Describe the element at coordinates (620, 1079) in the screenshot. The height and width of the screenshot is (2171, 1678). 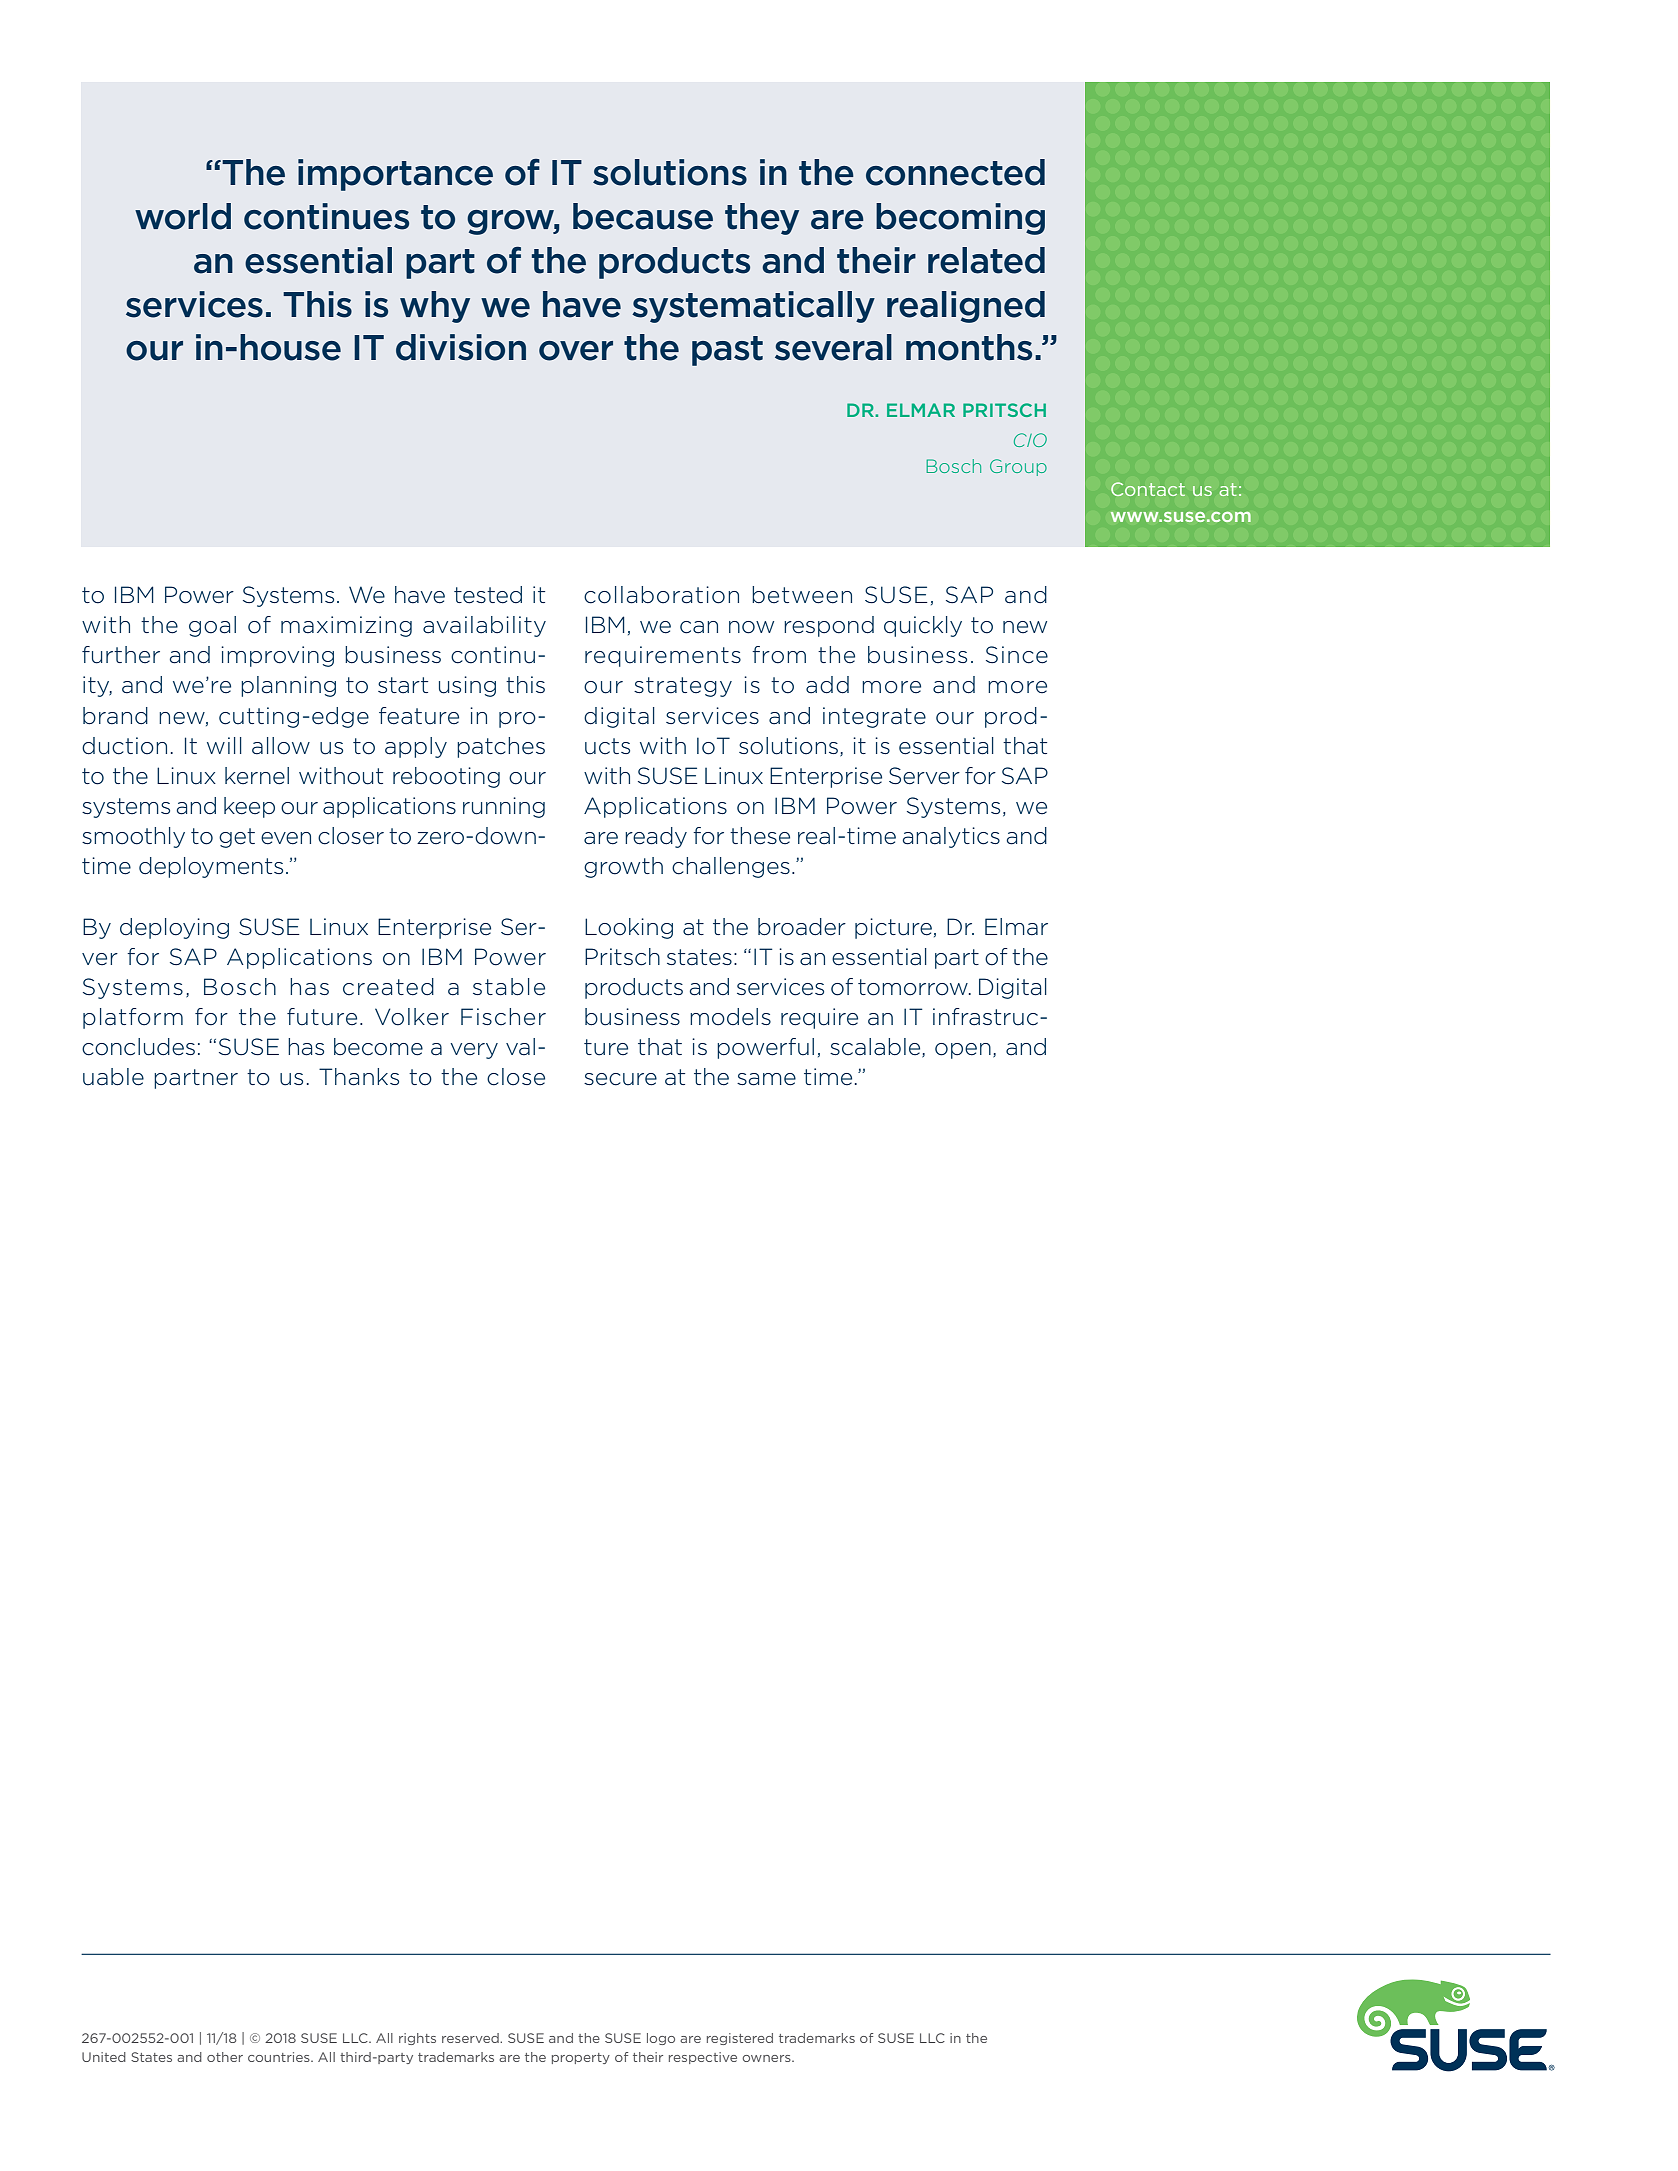
I see `secure` at that location.
